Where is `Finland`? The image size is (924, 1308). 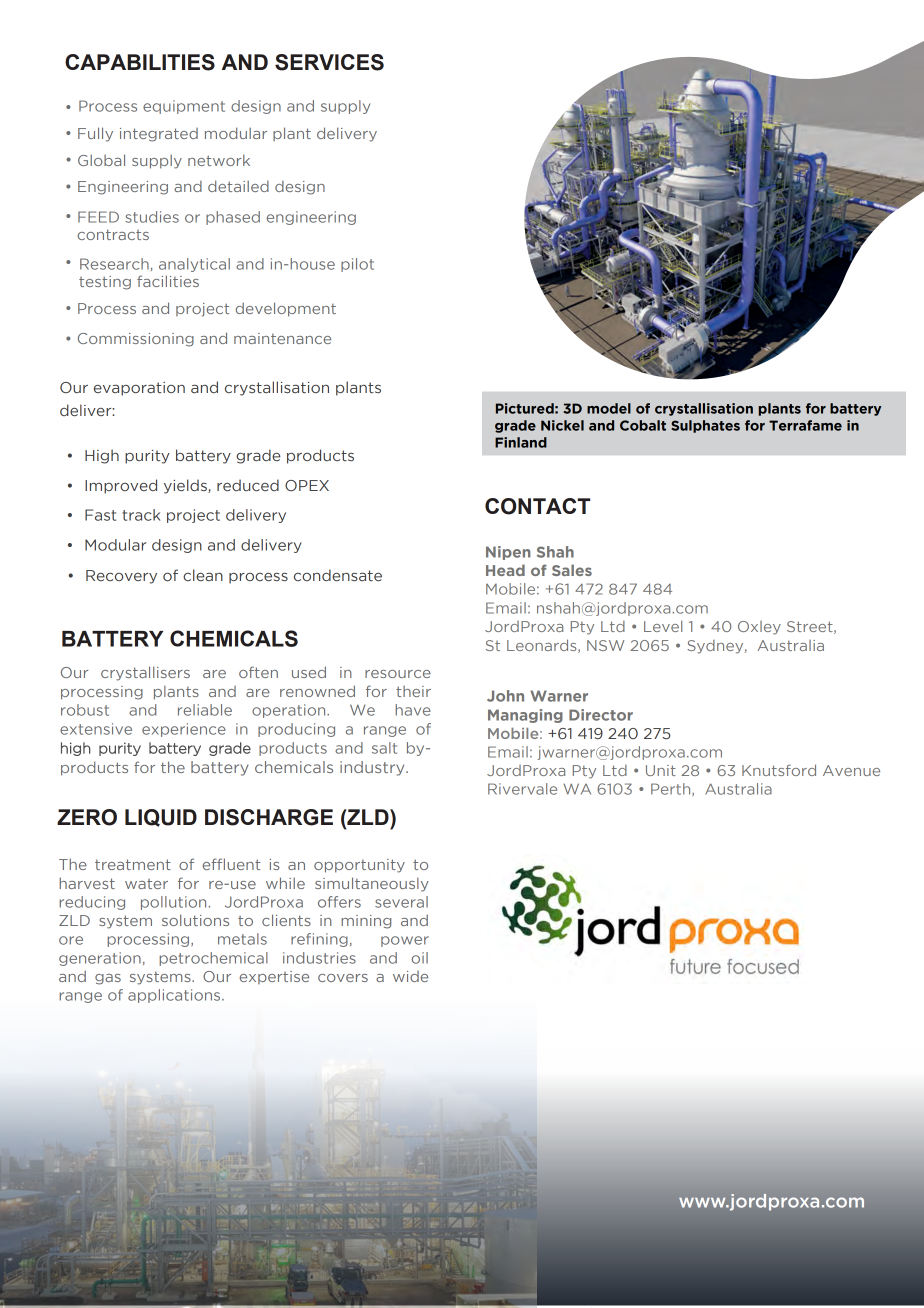 Finland is located at coordinates (521, 442).
